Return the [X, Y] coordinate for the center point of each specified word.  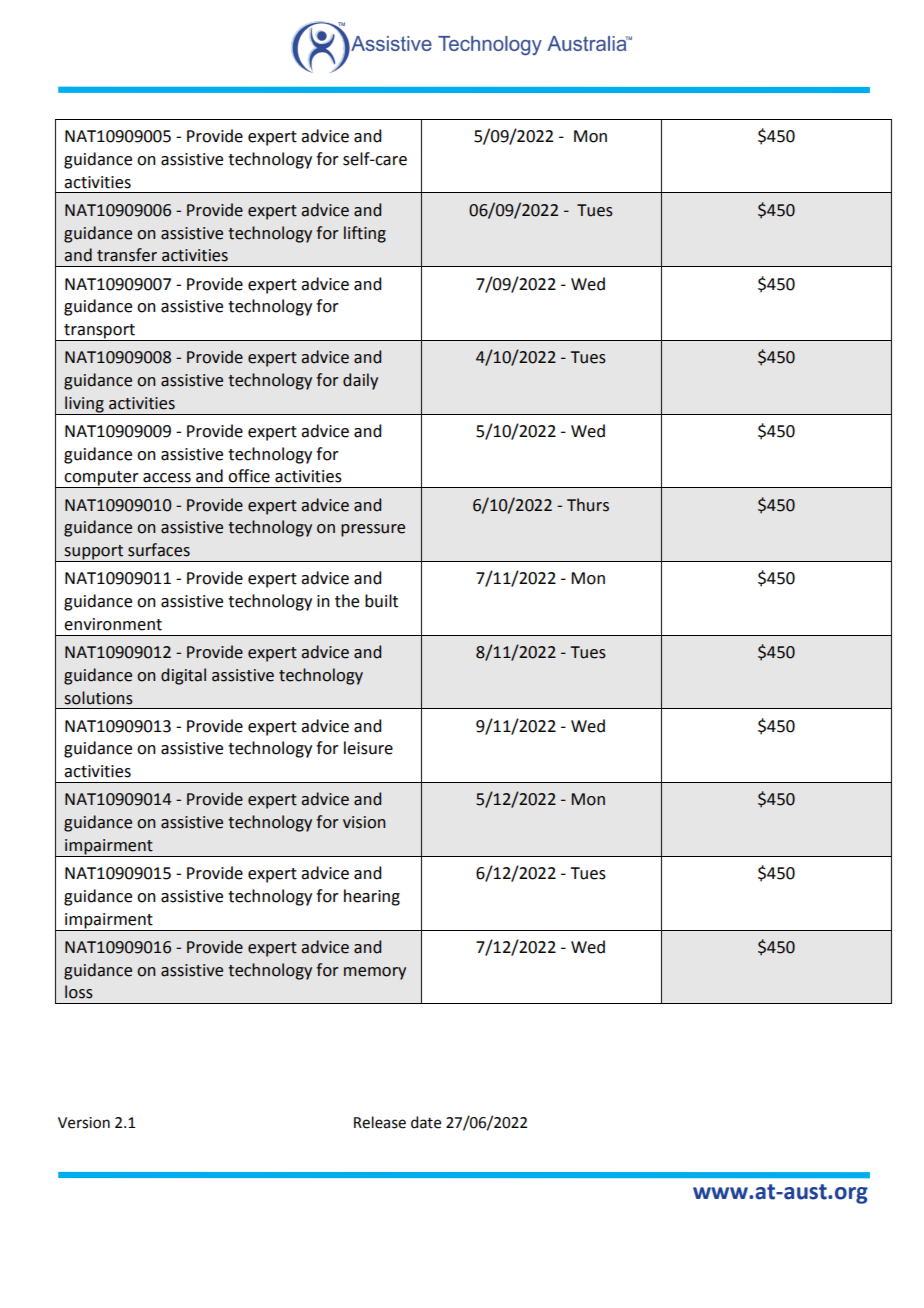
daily [360, 381]
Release [380, 1122]
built [381, 601]
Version [84, 1123]
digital [183, 676]
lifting [365, 234]
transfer [127, 255]
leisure [368, 748]
